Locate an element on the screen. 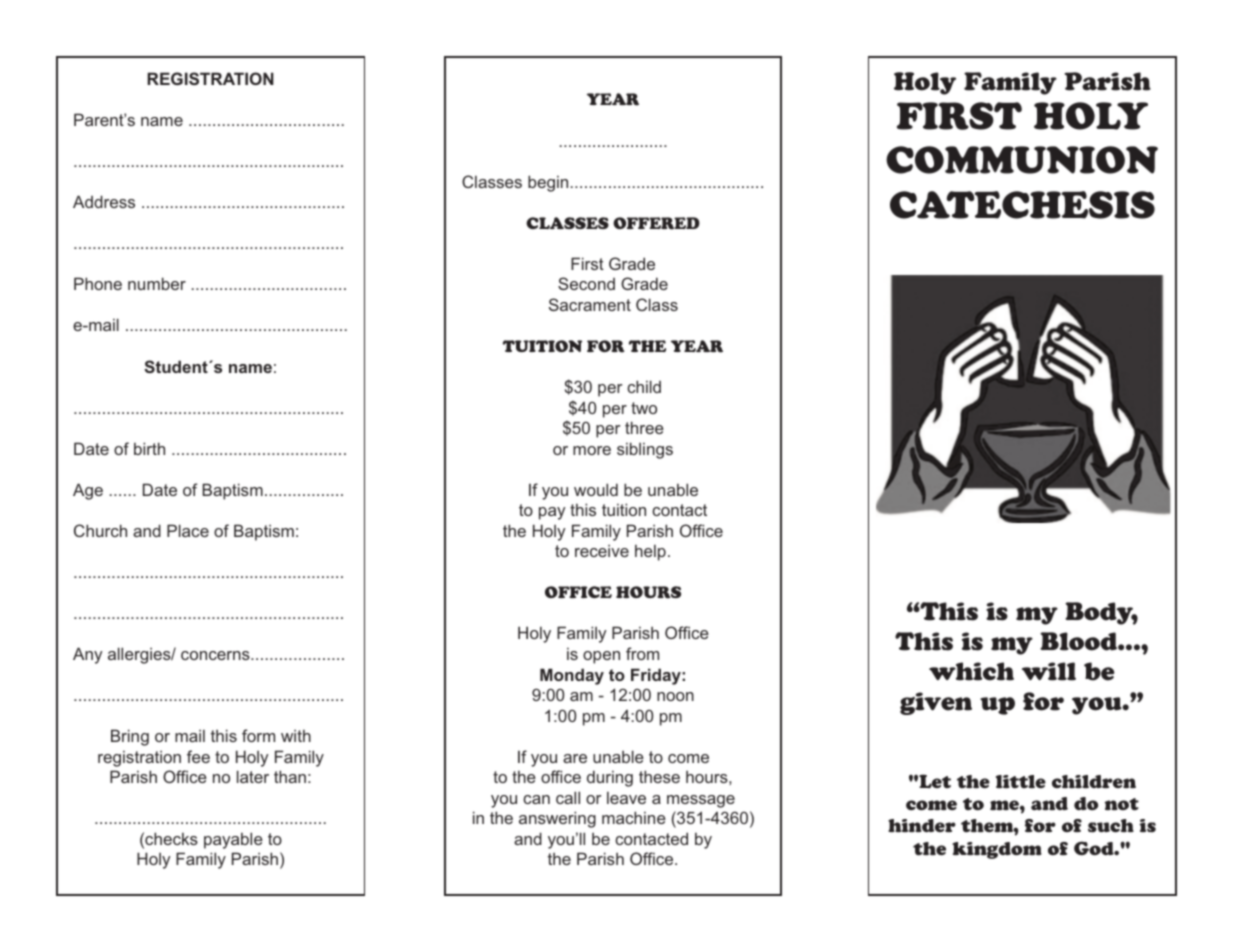 The height and width of the screenshot is (952, 1233). from is located at coordinates (642, 653).
